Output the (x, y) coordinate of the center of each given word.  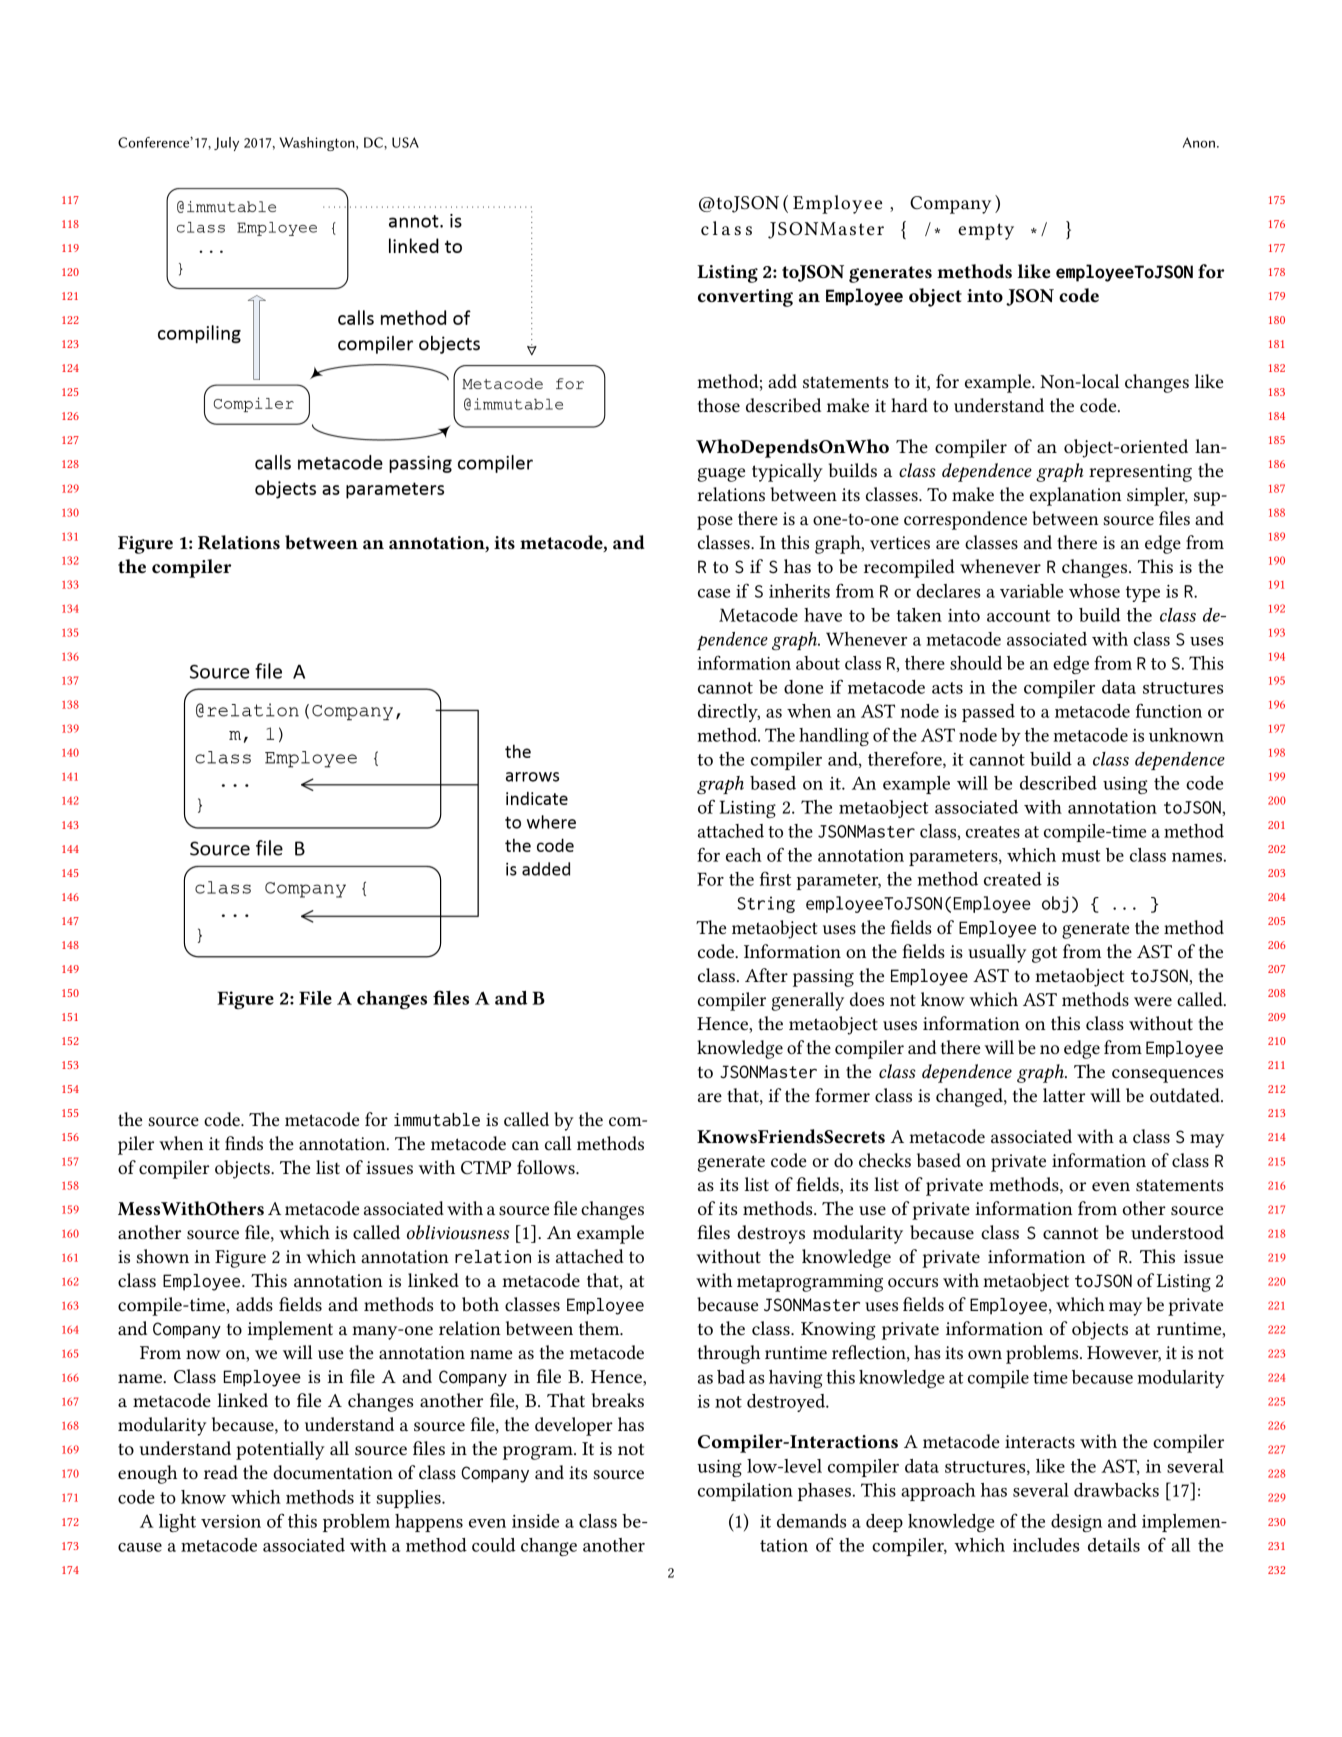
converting (745, 298)
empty (986, 231)
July (226, 144)
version (231, 1521)
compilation (745, 1492)
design (1076, 1523)
